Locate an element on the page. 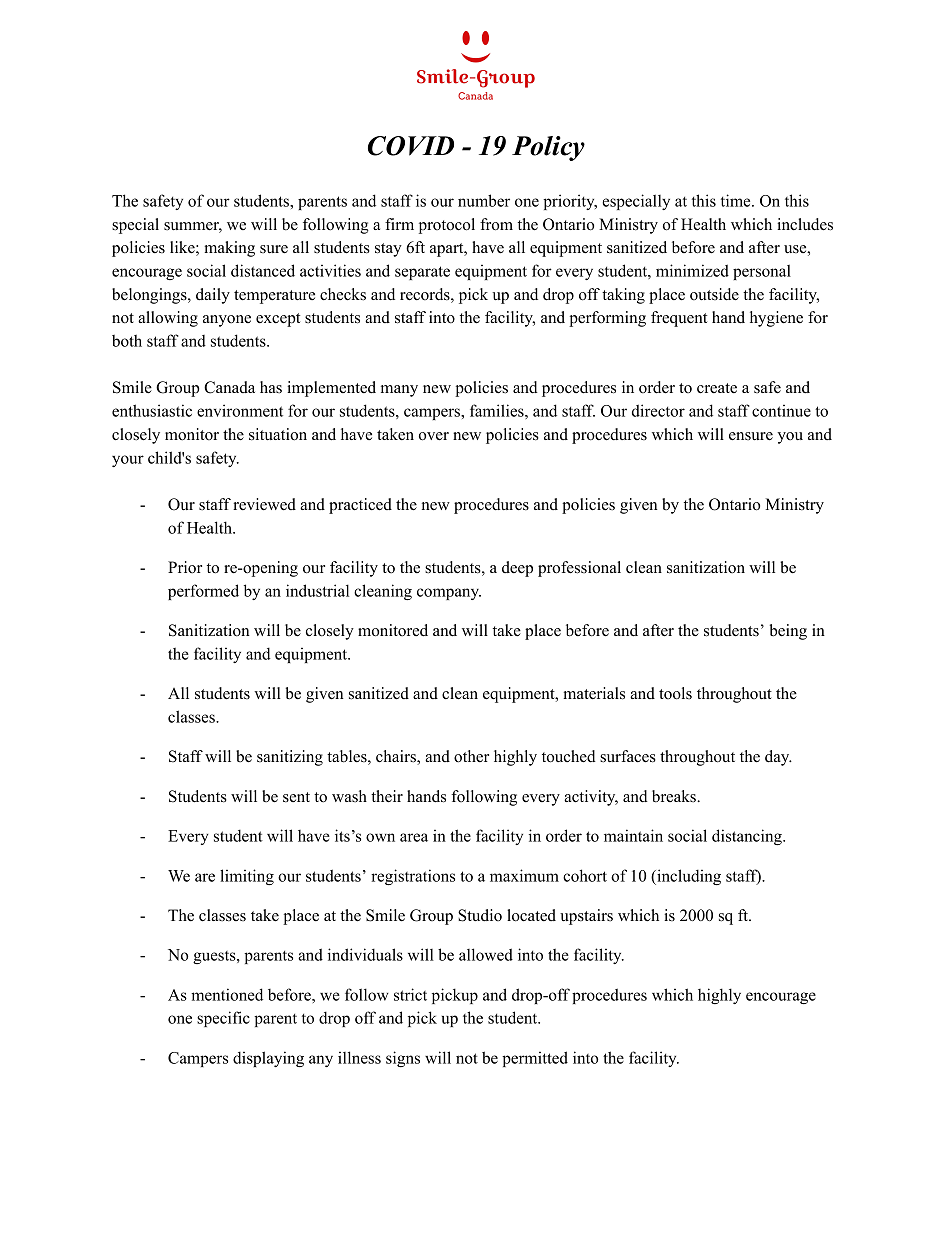  area is located at coordinates (414, 837).
